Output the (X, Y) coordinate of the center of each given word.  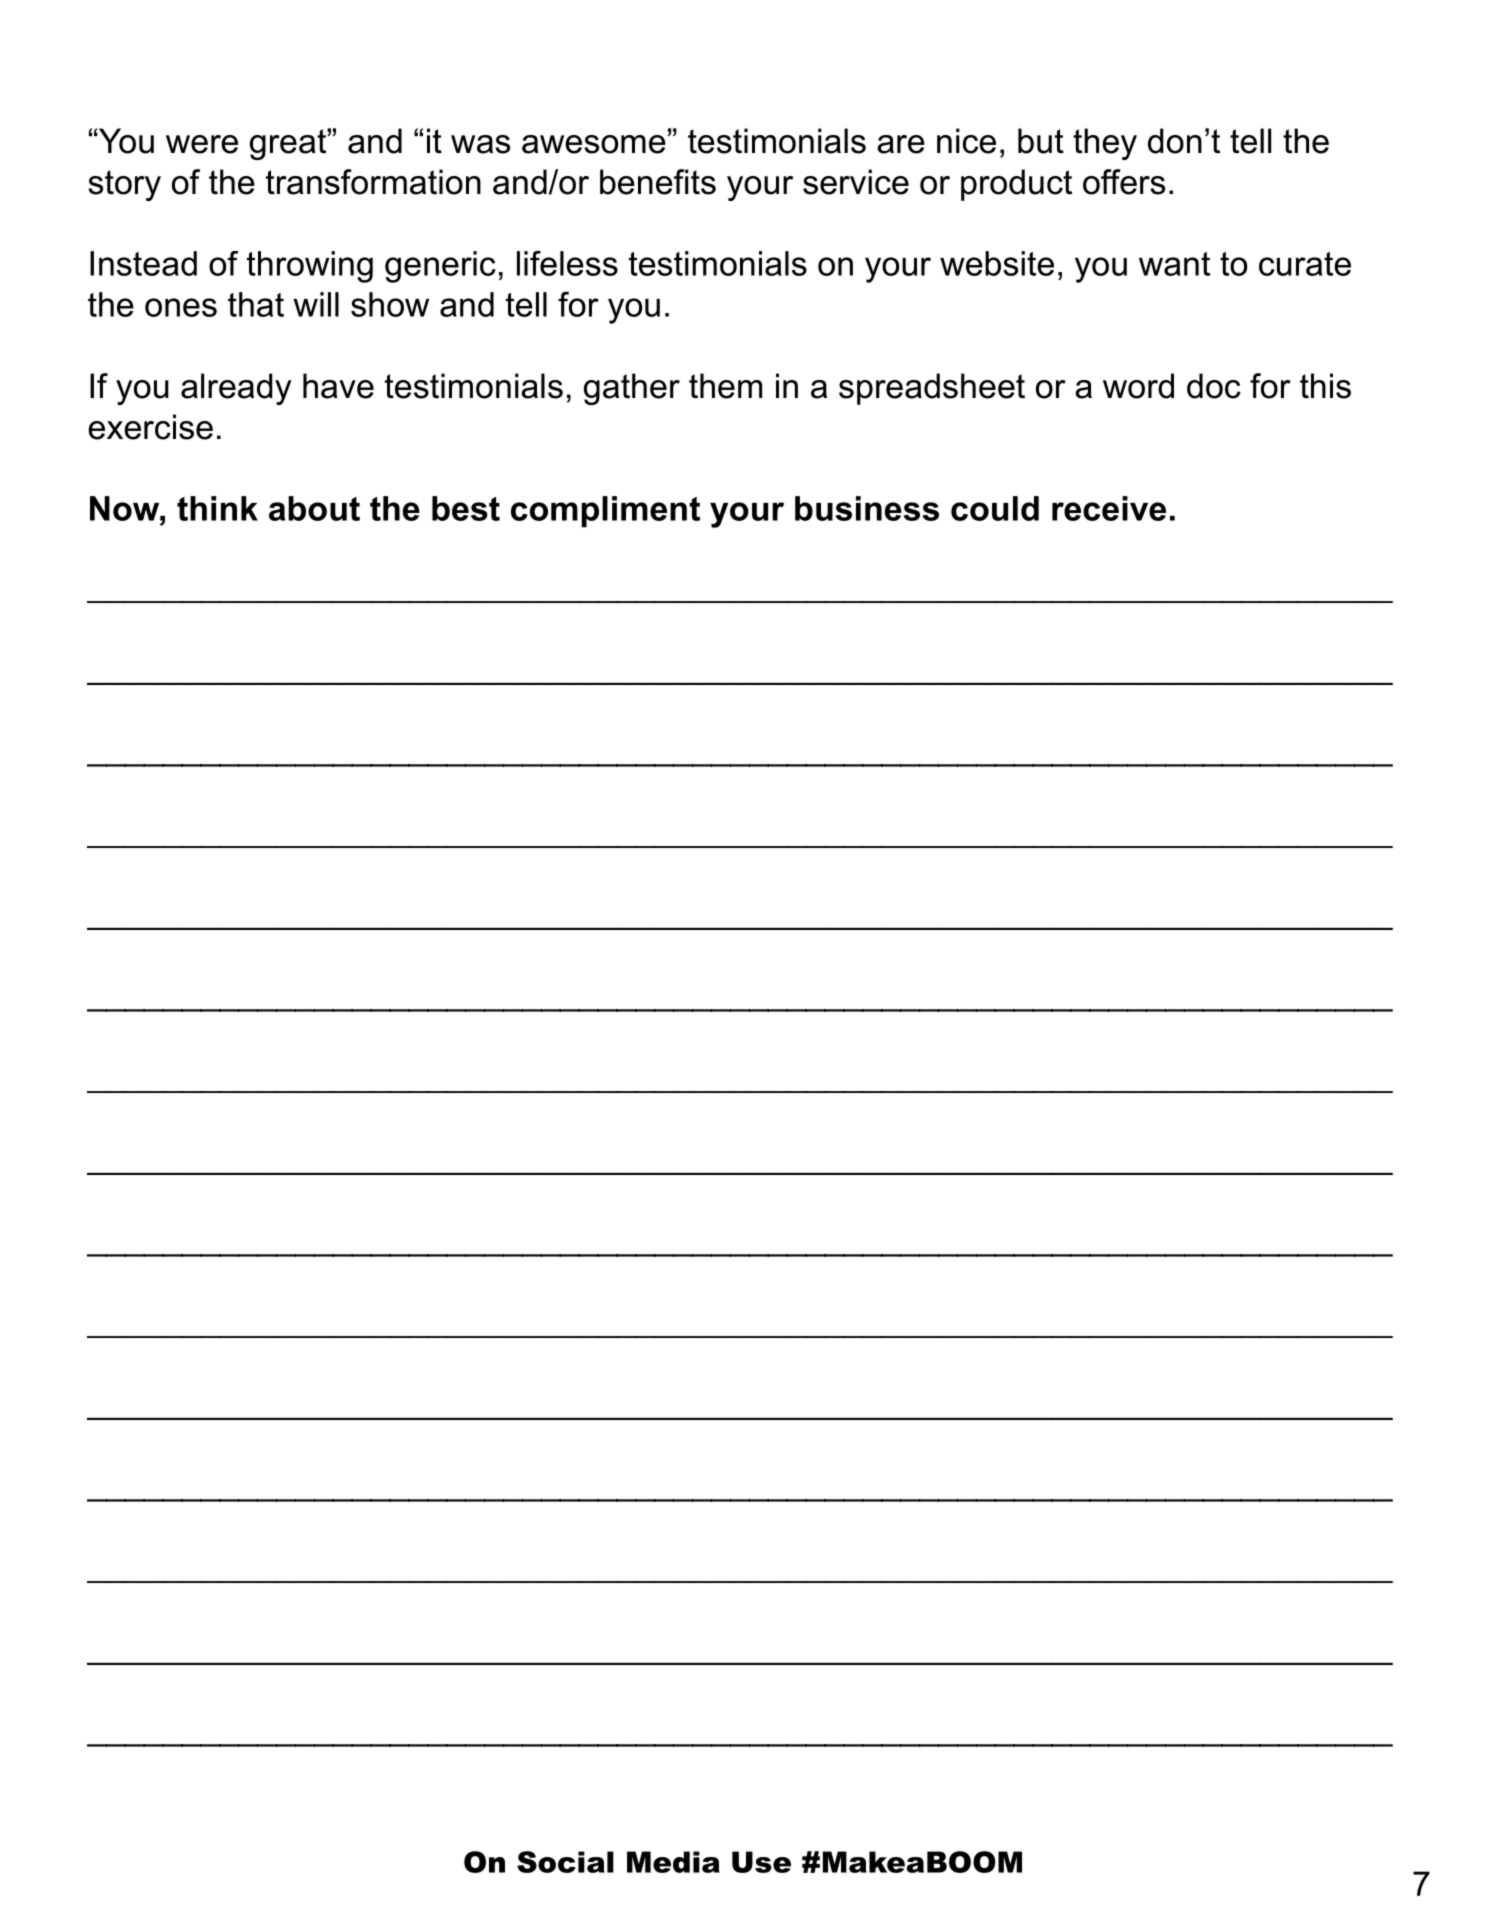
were (202, 144)
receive (1109, 508)
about (314, 508)
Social (565, 1862)
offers (1124, 182)
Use (761, 1862)
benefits (658, 182)
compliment (605, 512)
